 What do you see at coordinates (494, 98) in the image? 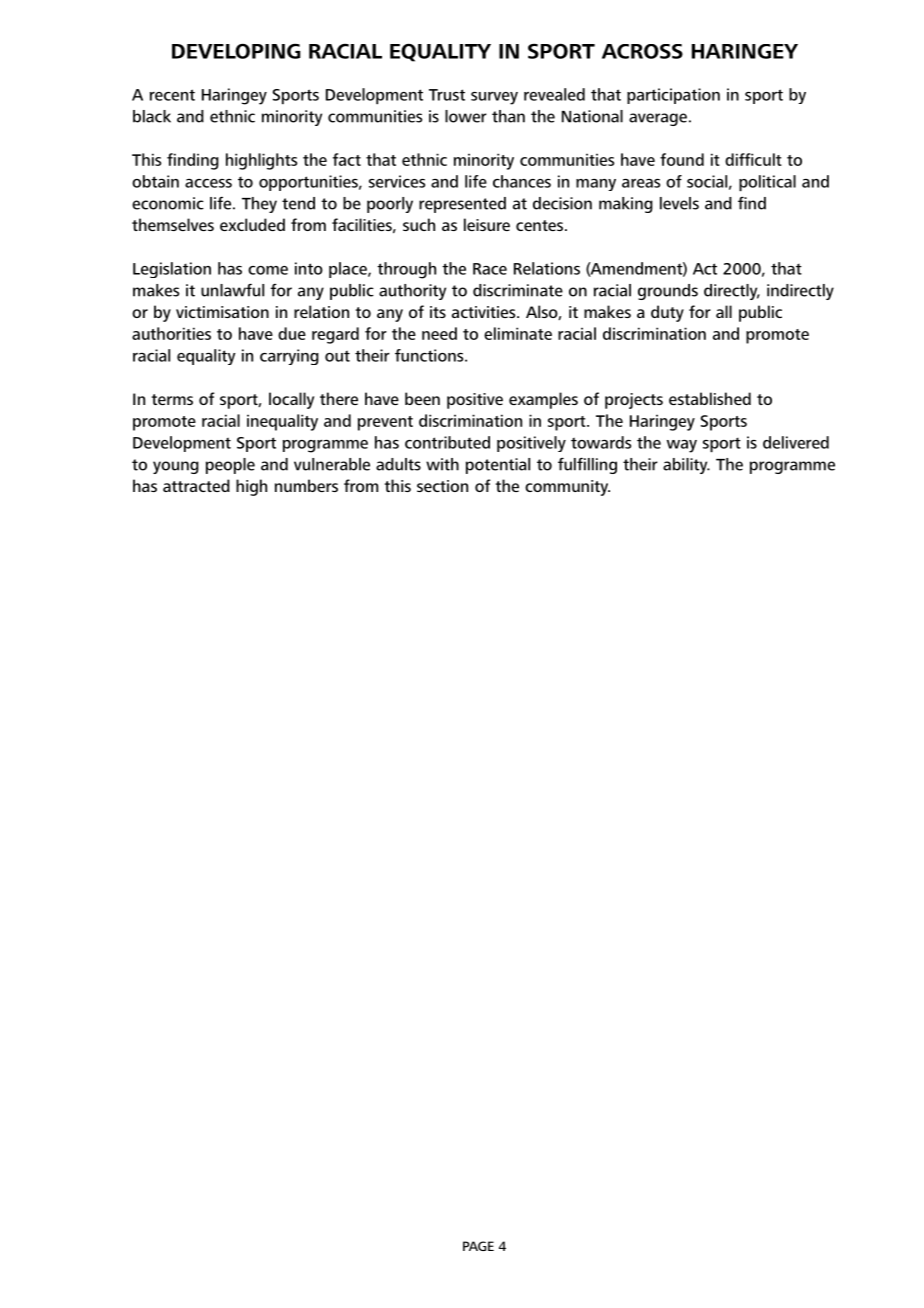
I see `survey` at bounding box center [494, 98].
